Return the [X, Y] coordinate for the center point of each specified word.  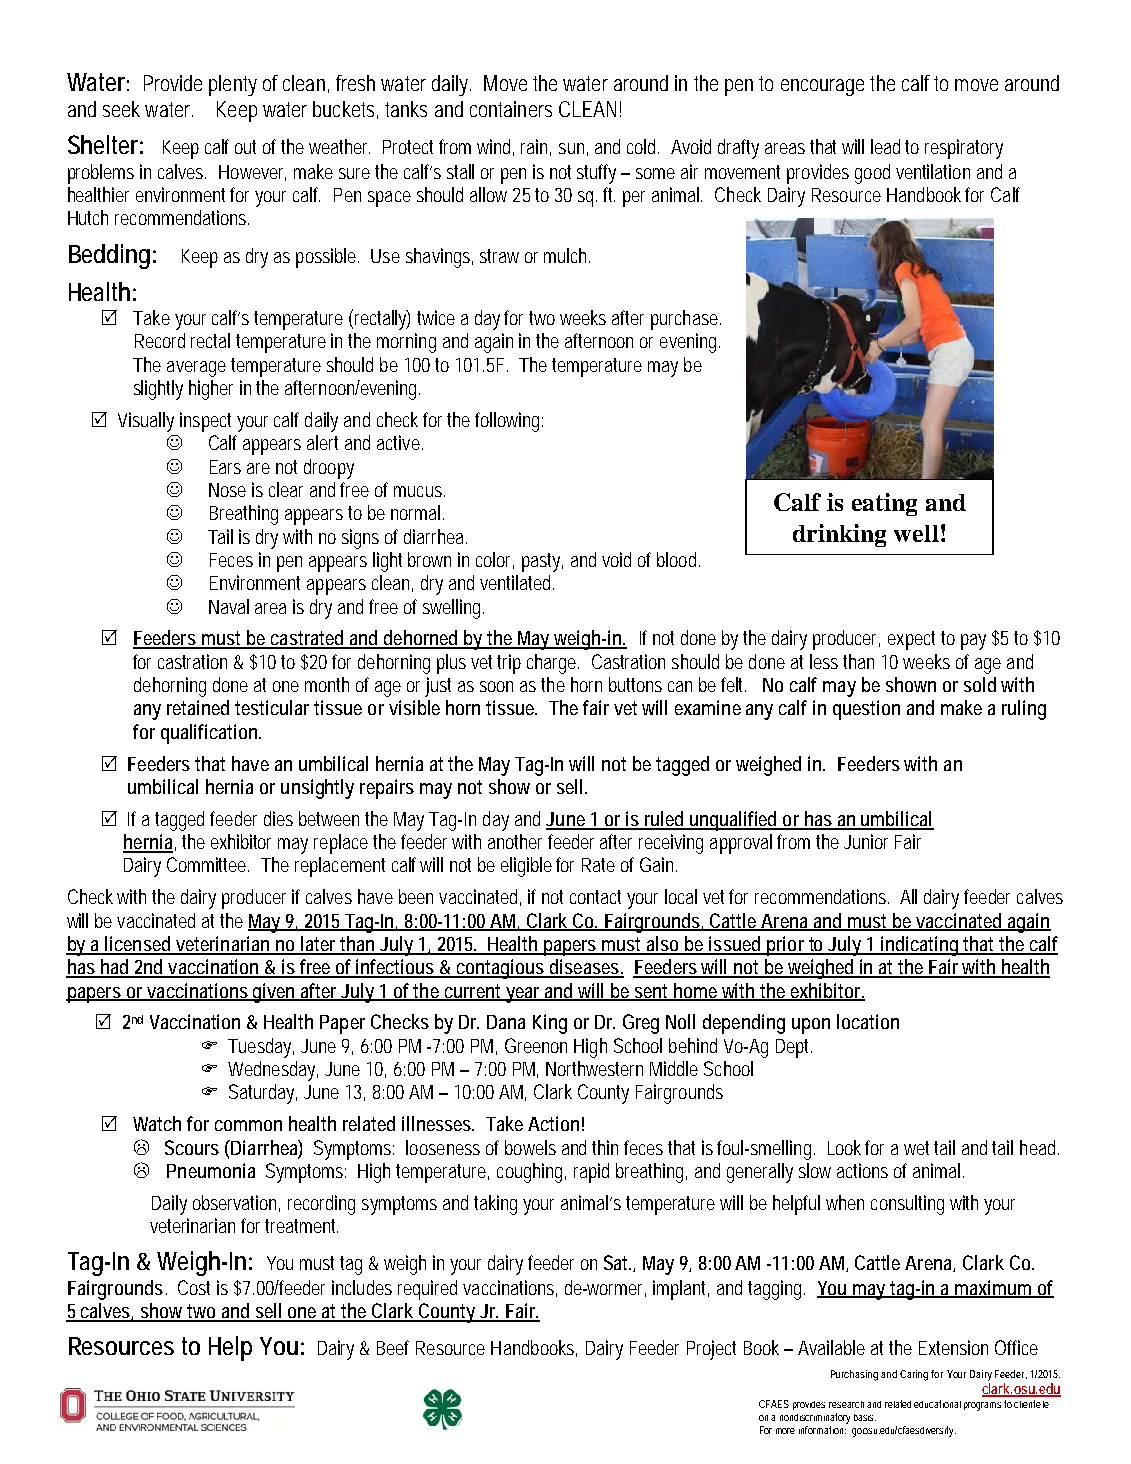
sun [573, 149]
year [524, 995]
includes [362, 1287]
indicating [921, 946]
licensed [139, 945]
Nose [227, 490]
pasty [542, 562]
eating [884, 504]
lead [885, 146]
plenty [233, 85]
